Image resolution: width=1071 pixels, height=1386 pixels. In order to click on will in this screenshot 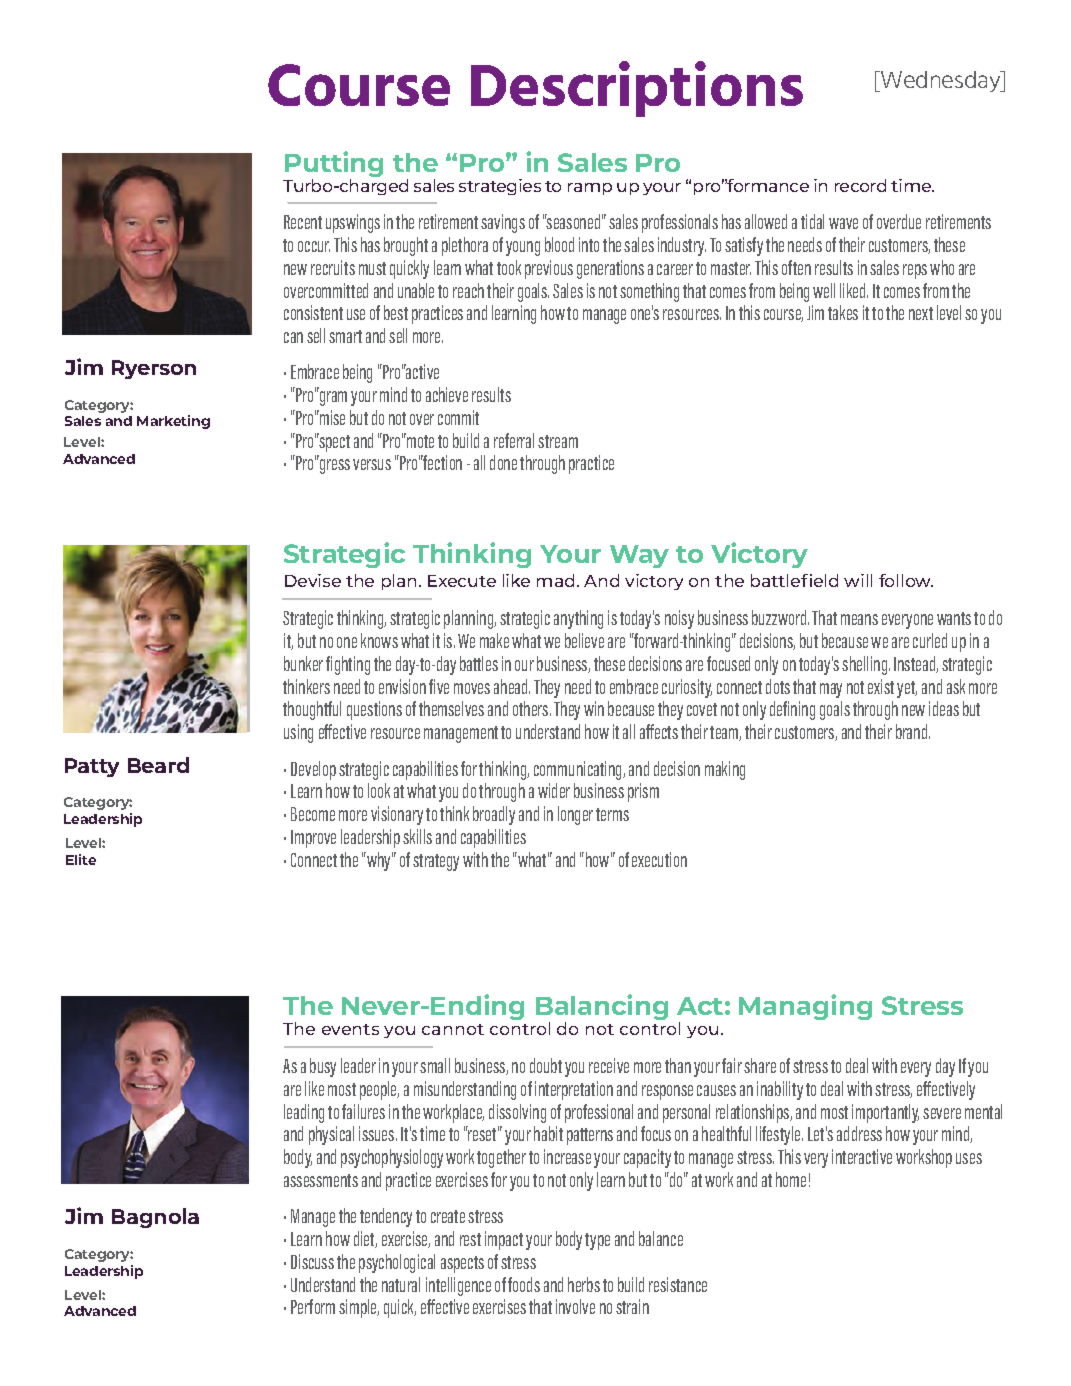, I will do `click(858, 580)`.
